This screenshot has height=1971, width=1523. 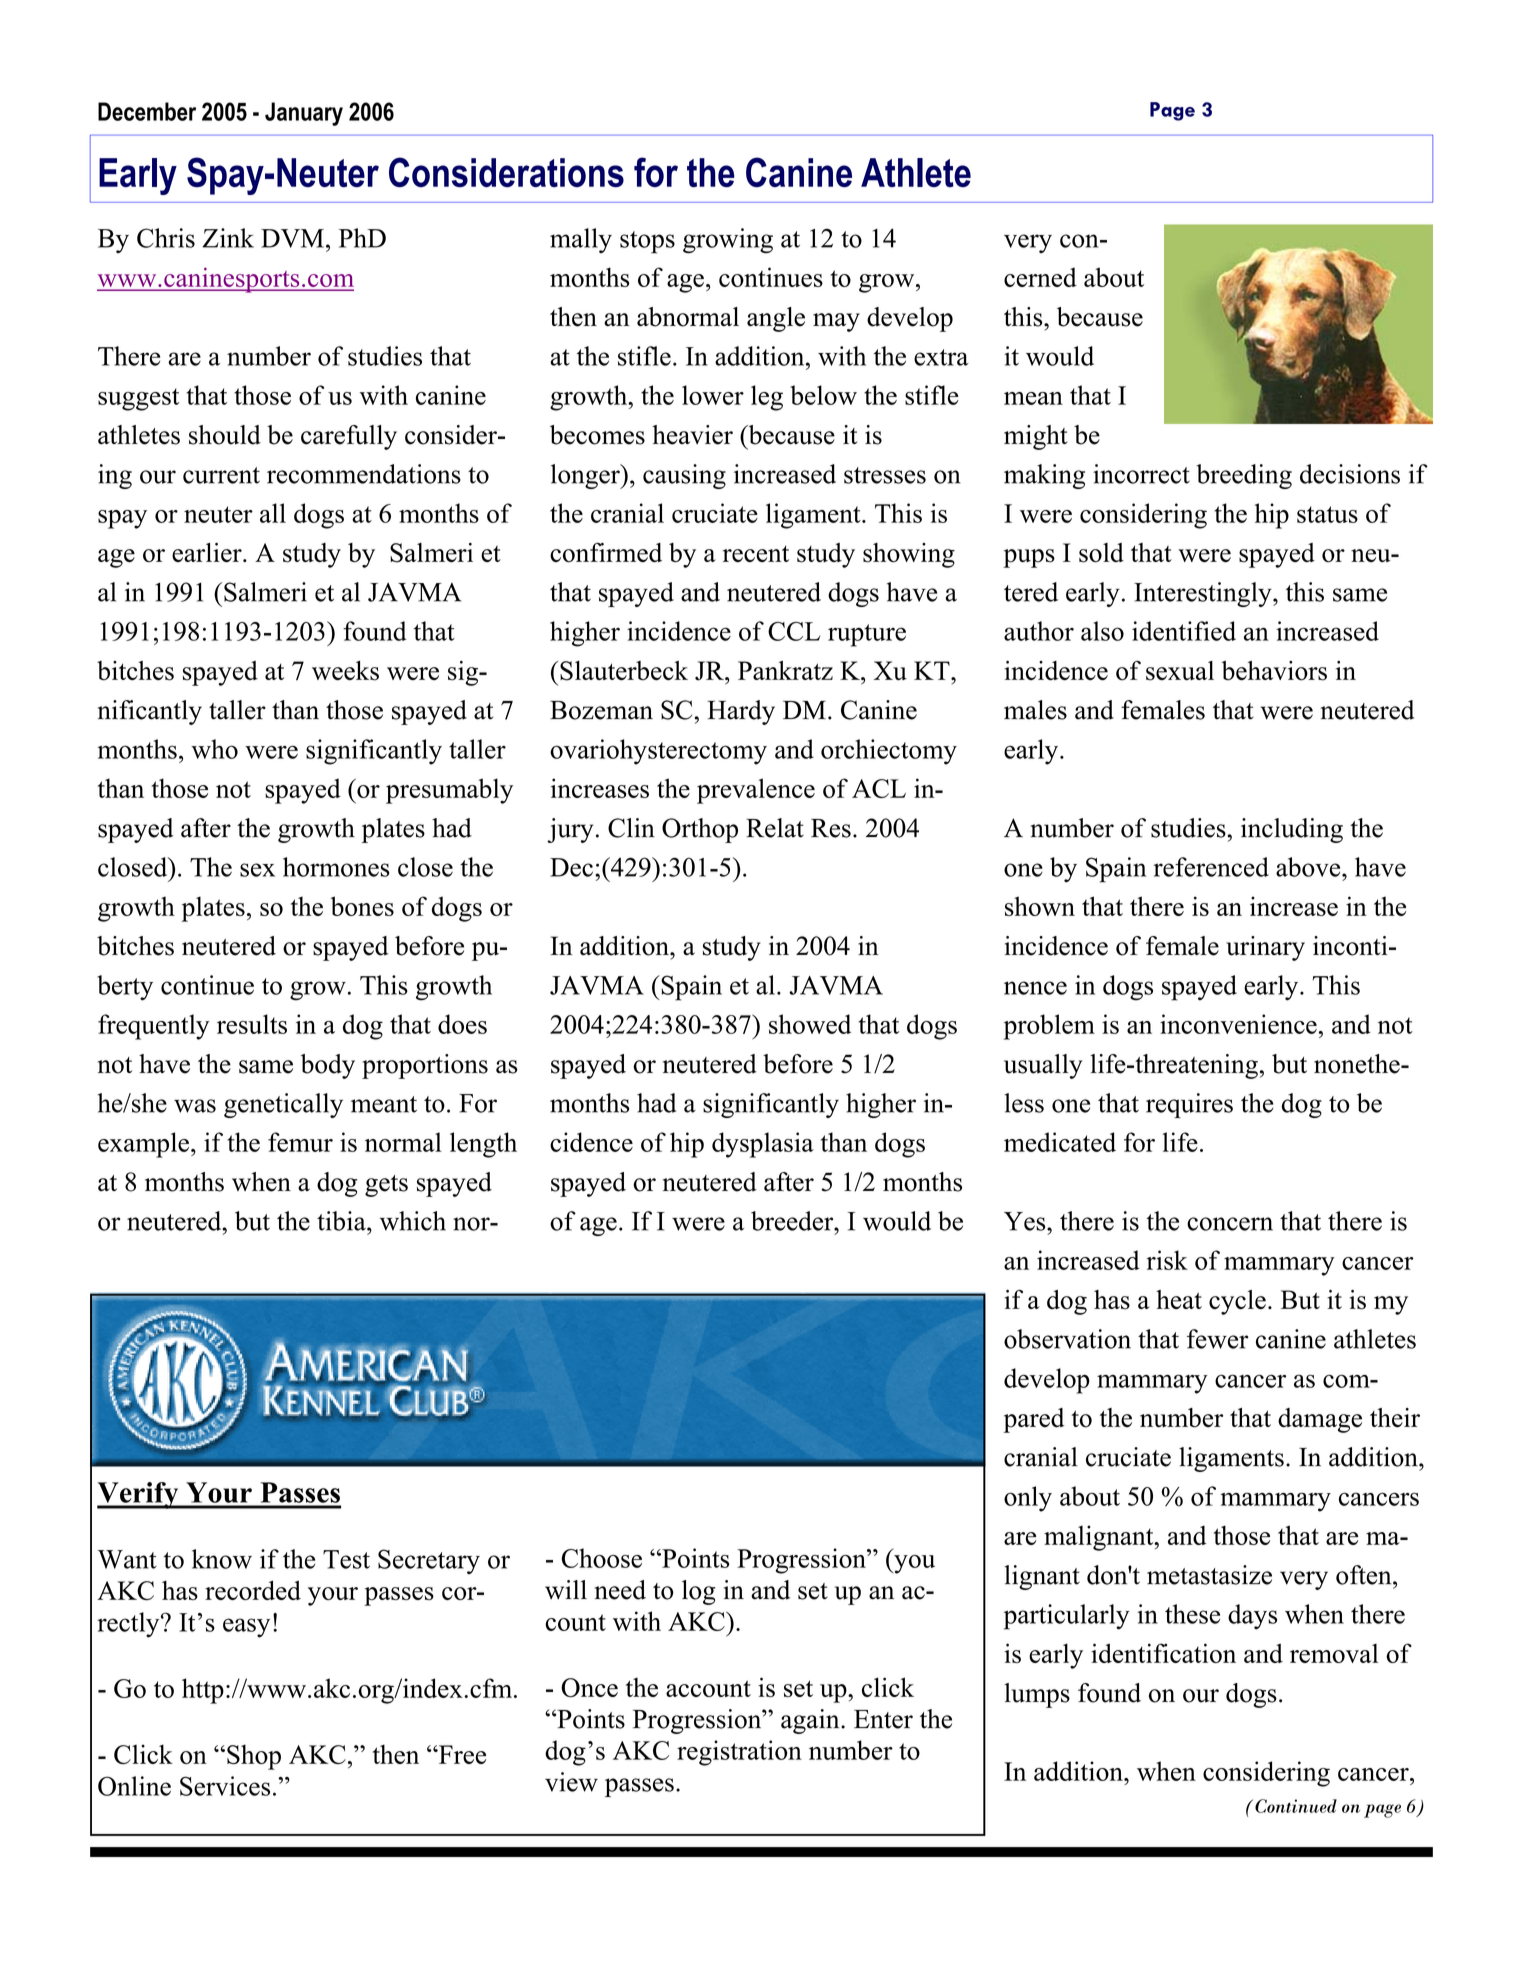 I want to click on extra, so click(x=941, y=357).
